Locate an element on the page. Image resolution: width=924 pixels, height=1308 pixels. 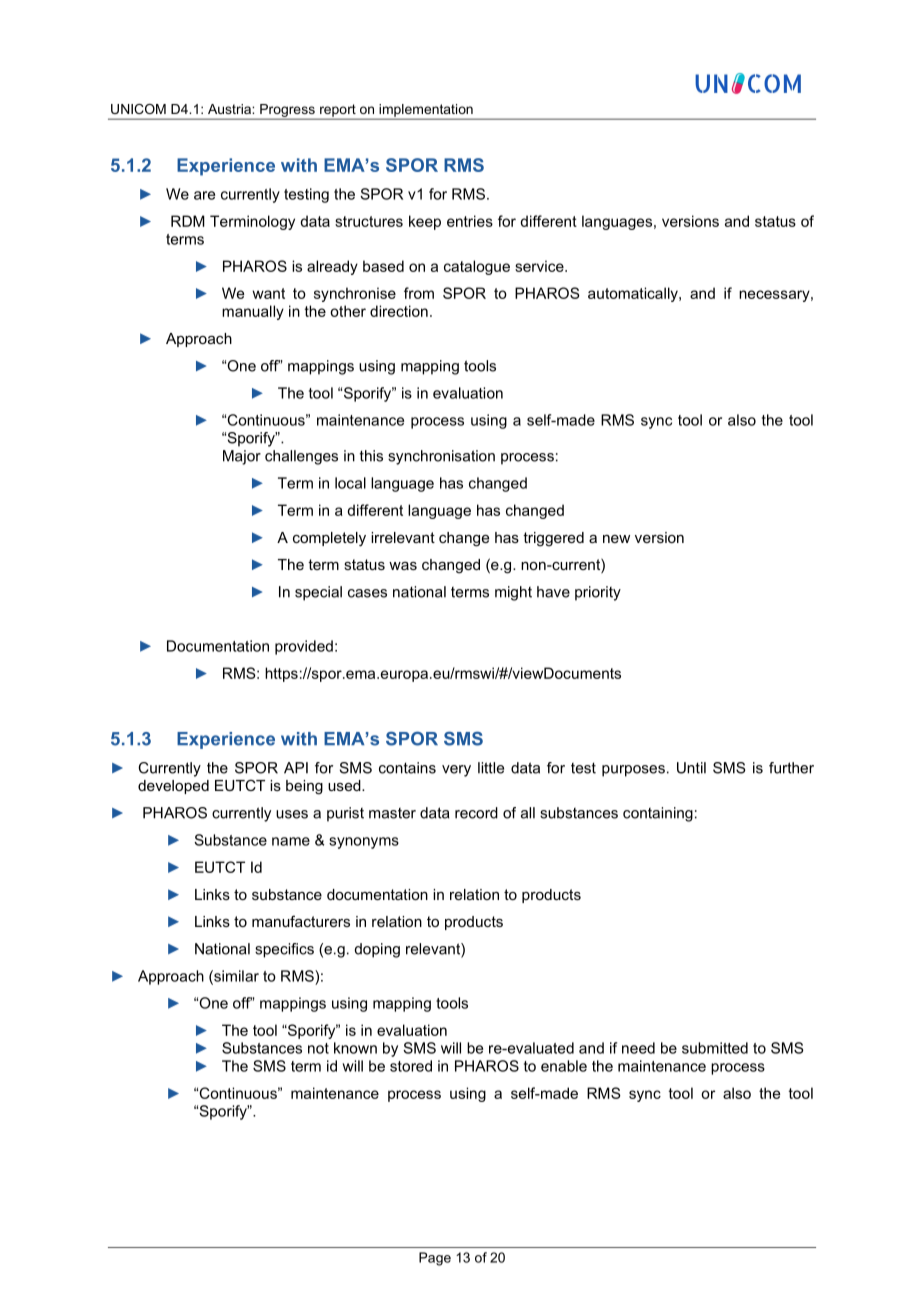
Until is located at coordinates (691, 768).
